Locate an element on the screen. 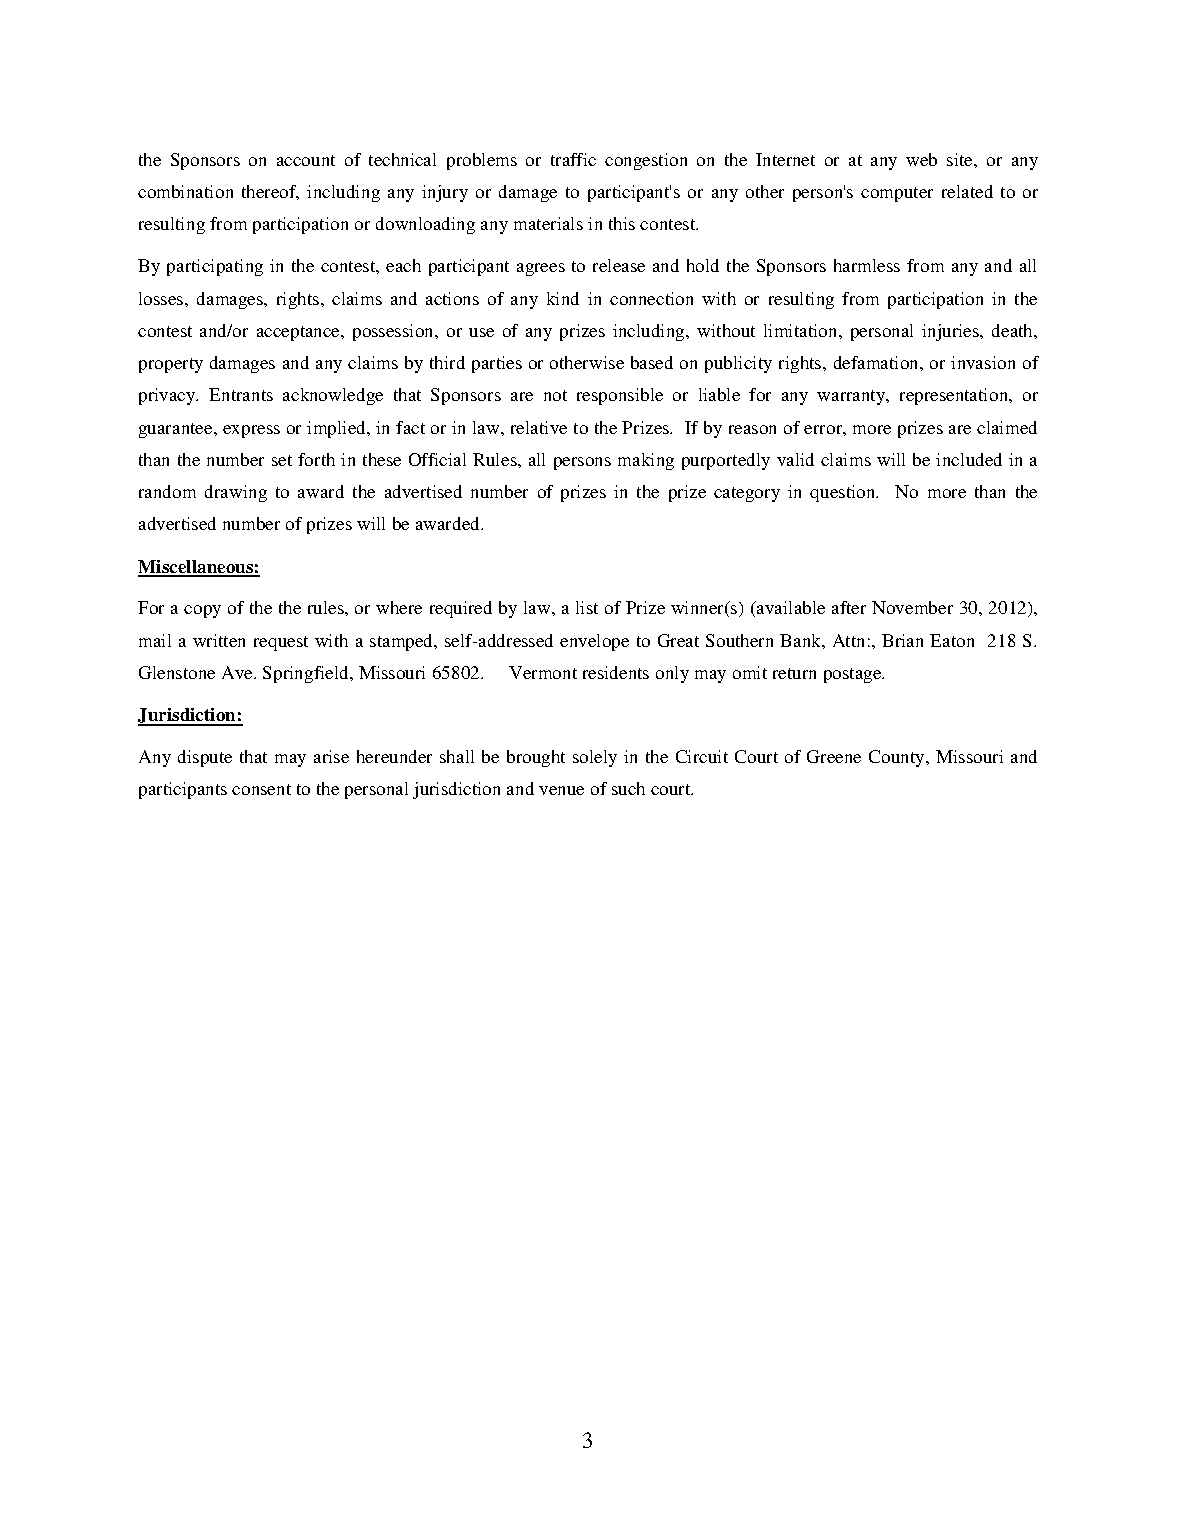 The image size is (1177, 1523). traffic is located at coordinates (573, 159).
